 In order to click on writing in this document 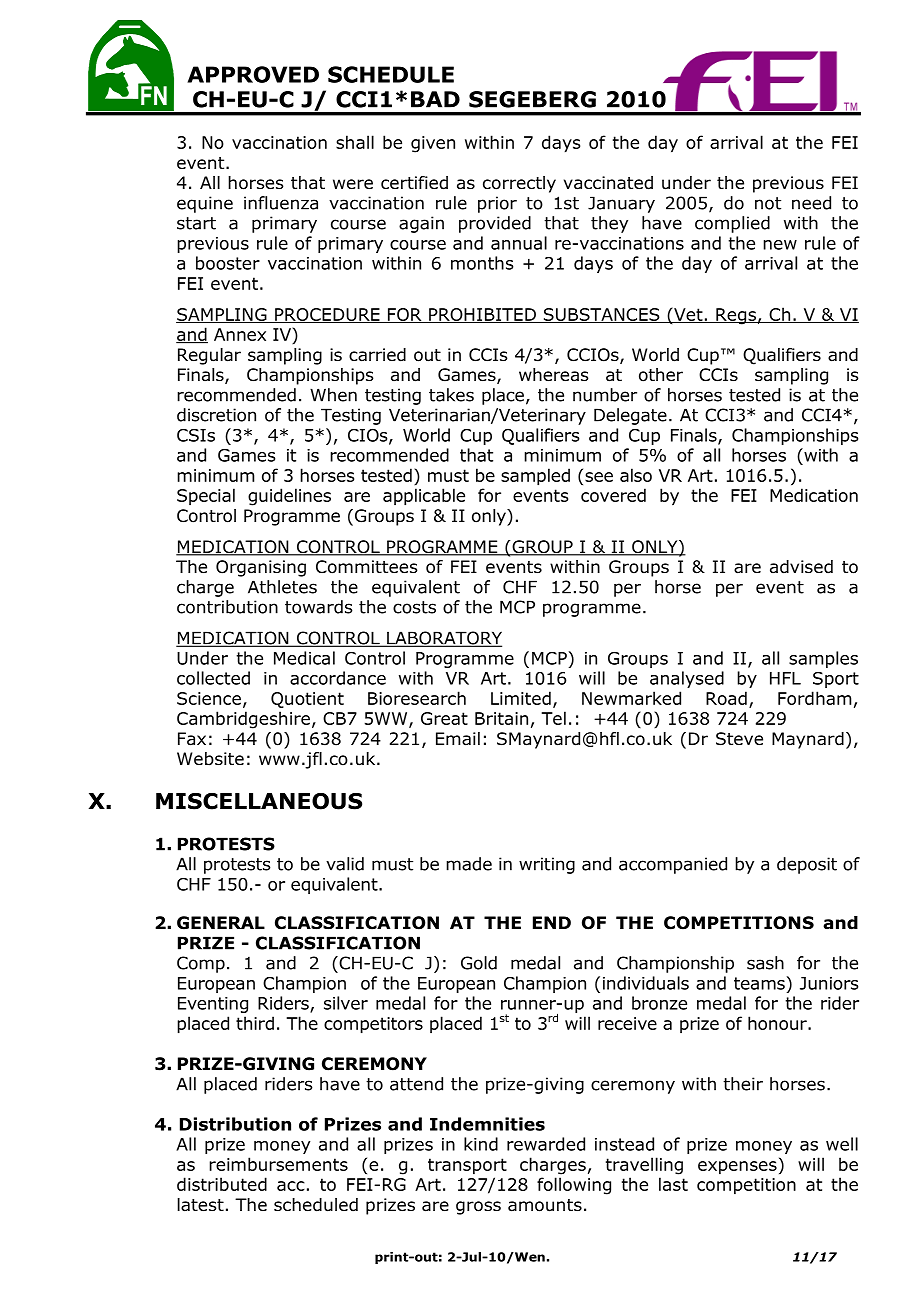, I will do `click(547, 865)`.
